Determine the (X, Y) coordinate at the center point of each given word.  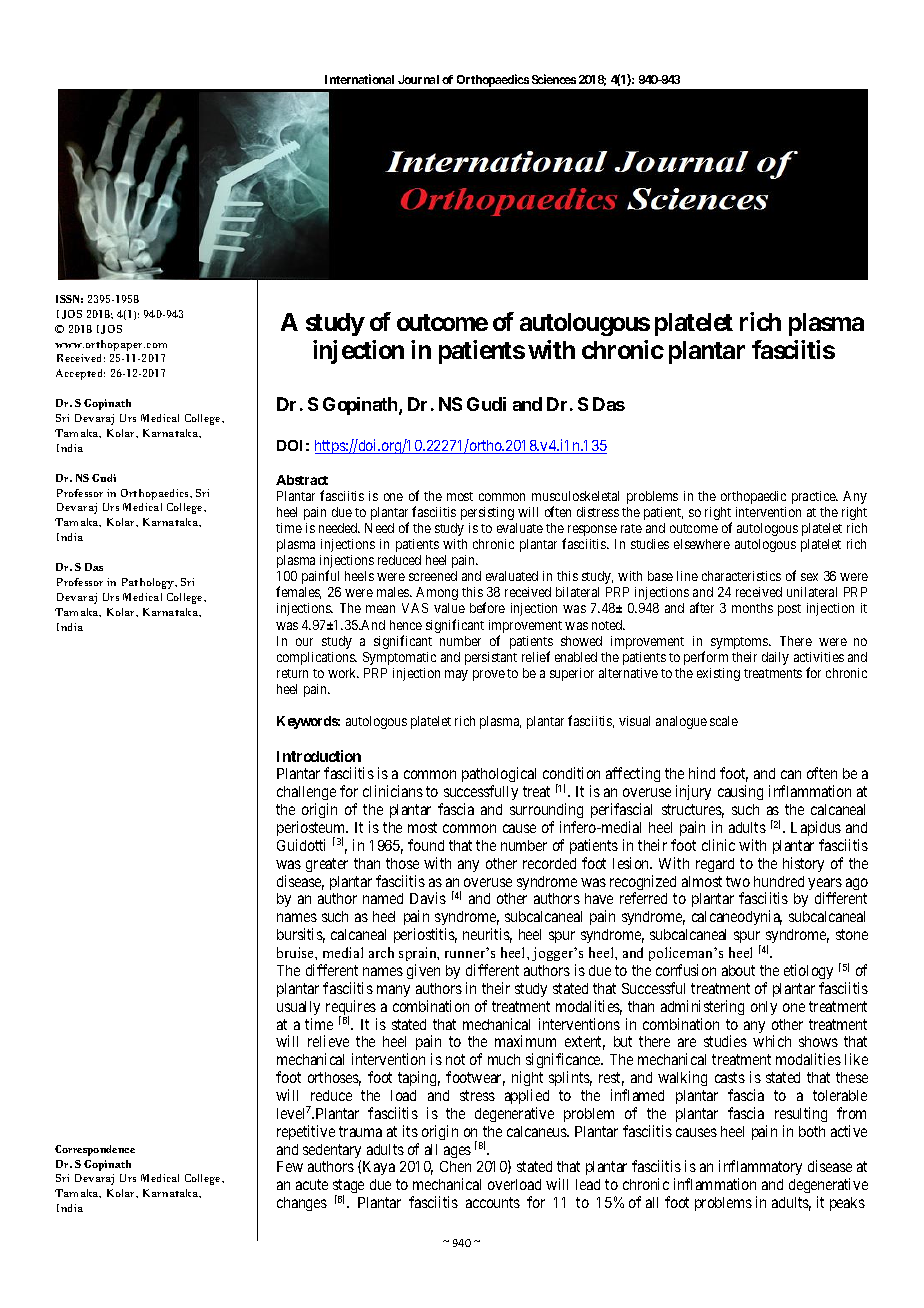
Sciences (554, 79)
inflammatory (760, 1169)
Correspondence (95, 1150)
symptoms (740, 643)
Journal (418, 79)
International (359, 79)
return (292, 673)
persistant (491, 658)
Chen (455, 1166)
